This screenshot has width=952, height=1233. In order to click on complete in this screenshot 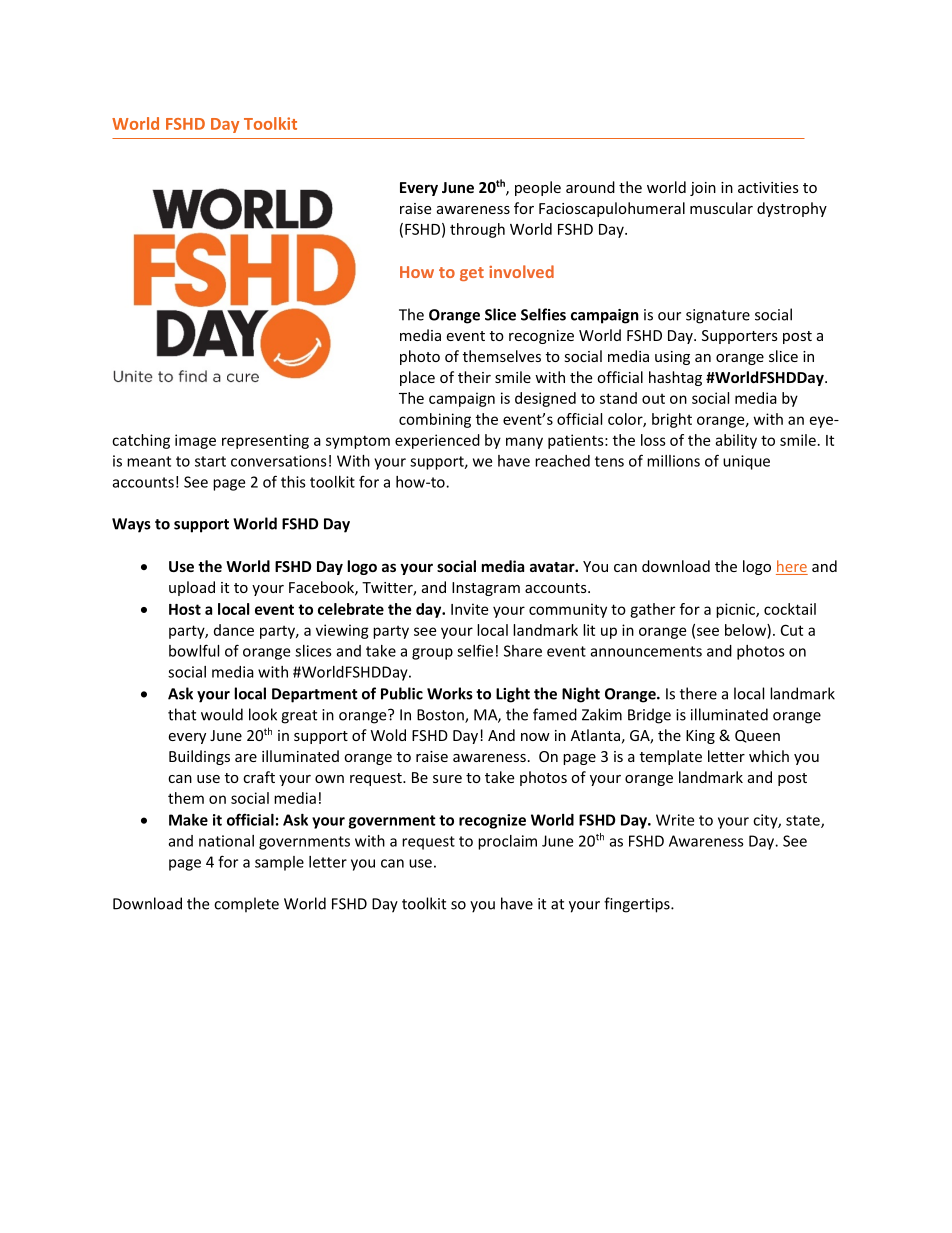, I will do `click(246, 905)`.
